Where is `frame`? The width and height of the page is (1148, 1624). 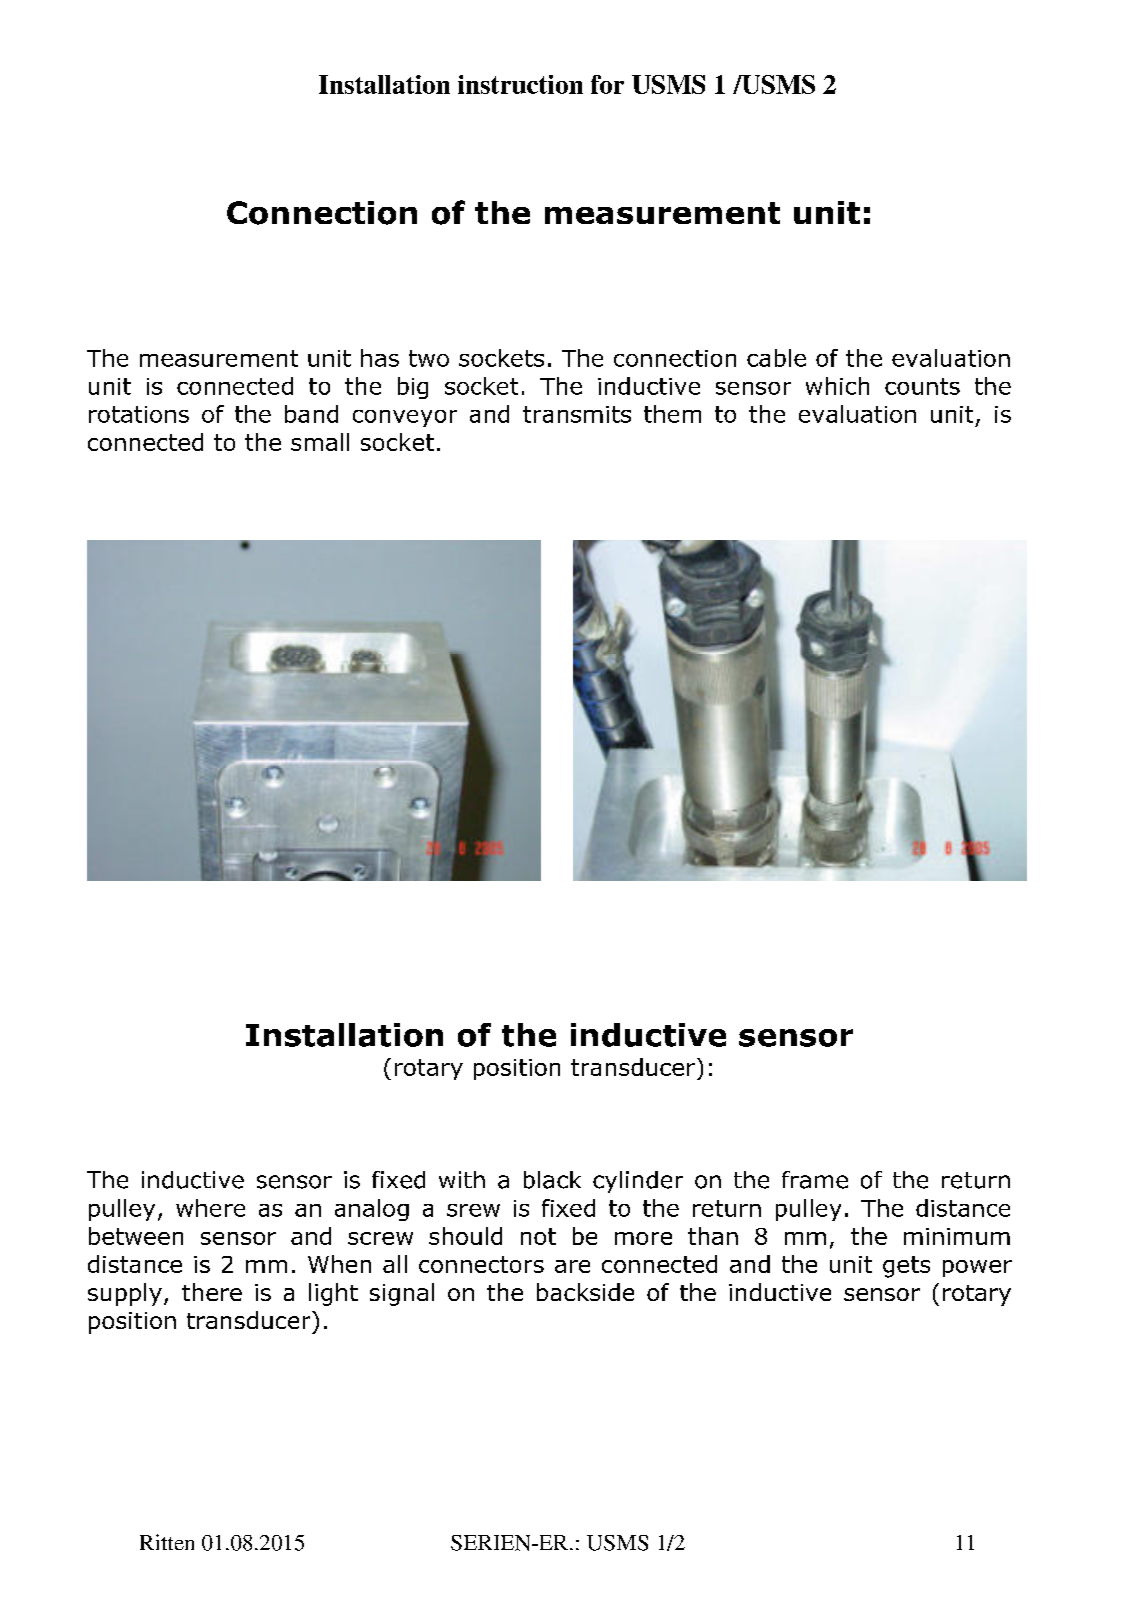 frame is located at coordinates (815, 1180).
